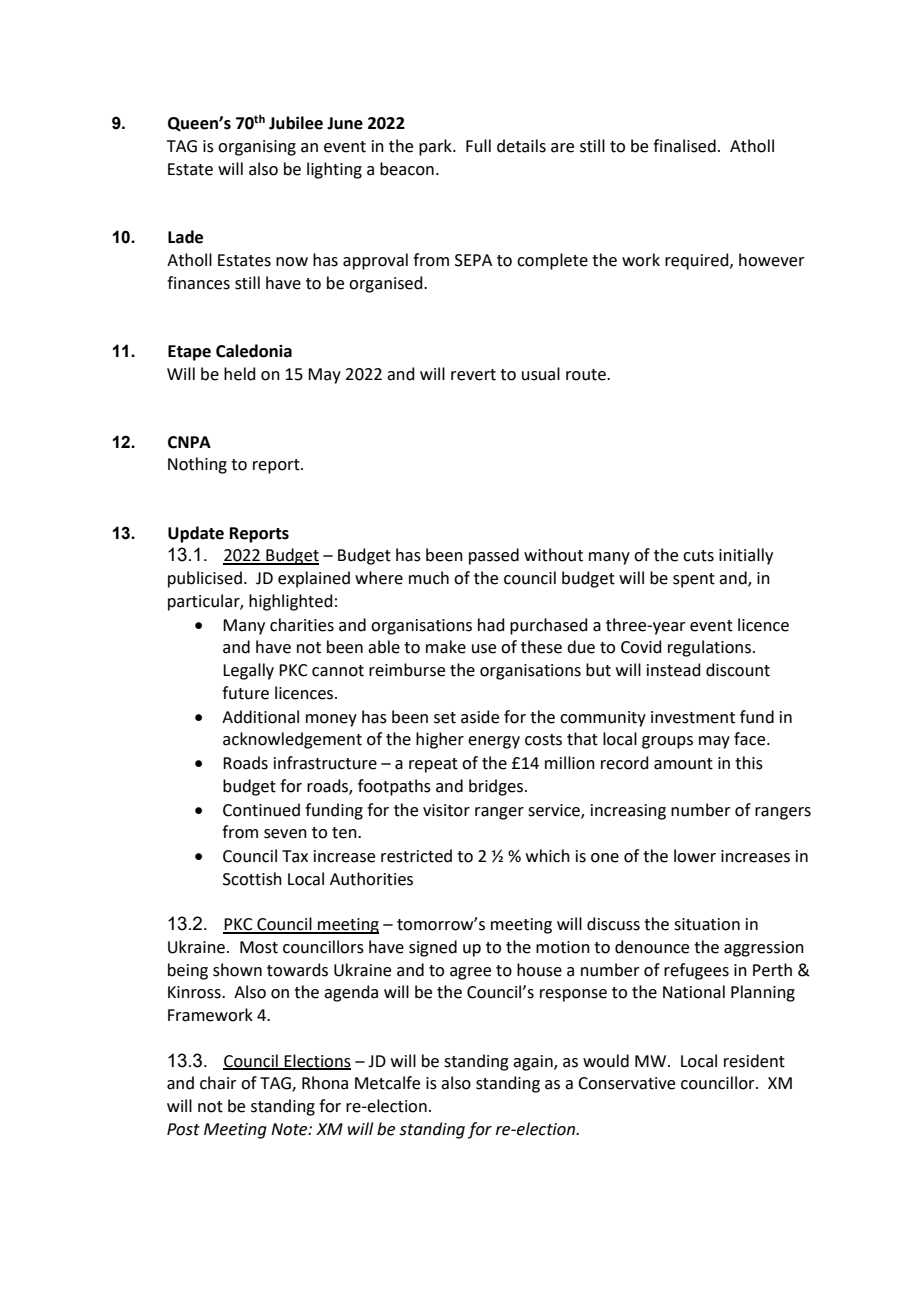  I want to click on Full, so click(478, 146).
